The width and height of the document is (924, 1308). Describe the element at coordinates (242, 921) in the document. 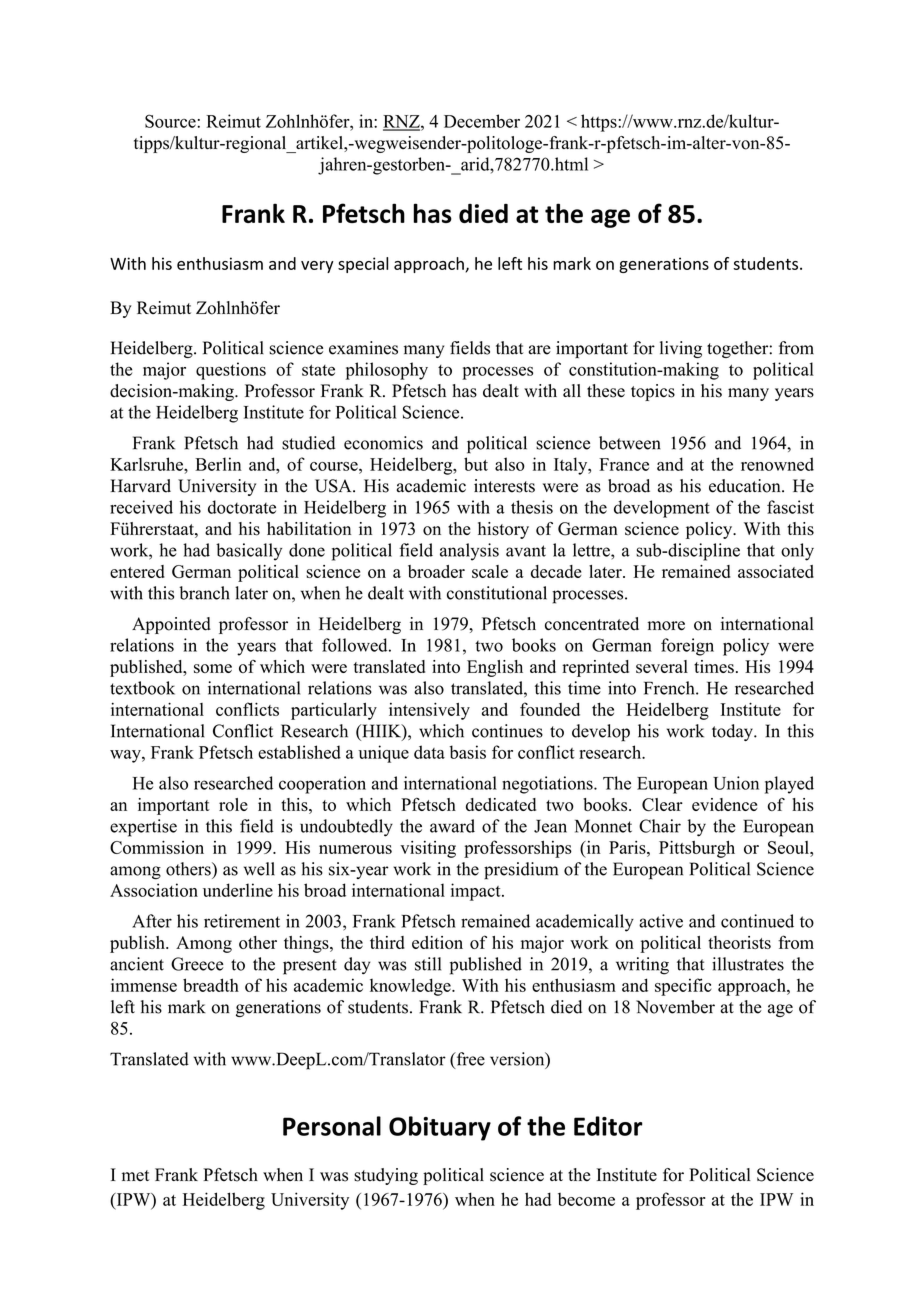

I see `retirement` at that location.
